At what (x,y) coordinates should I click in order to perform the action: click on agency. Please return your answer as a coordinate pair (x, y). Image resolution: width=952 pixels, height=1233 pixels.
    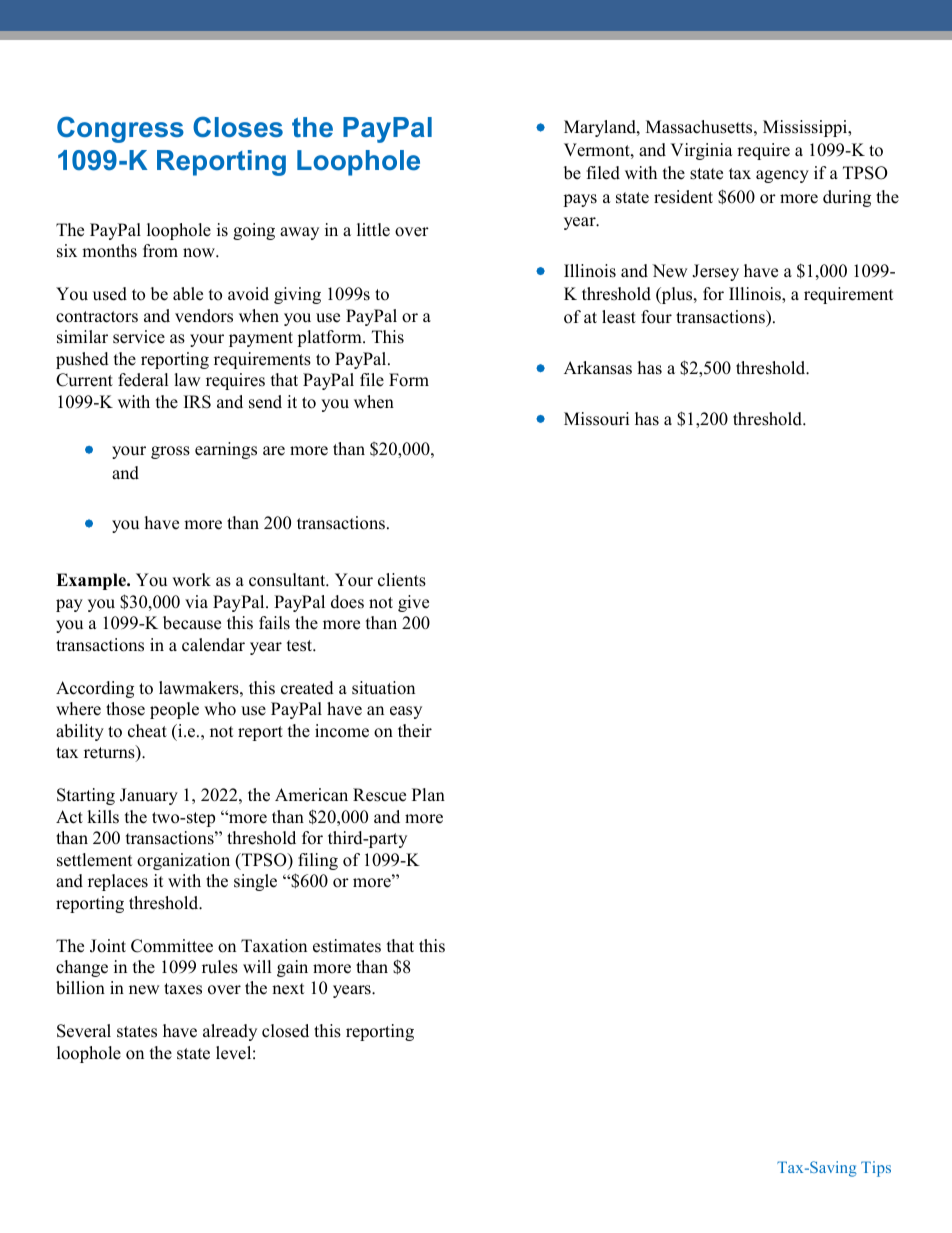
    Looking at the image, I should click on (782, 176).
